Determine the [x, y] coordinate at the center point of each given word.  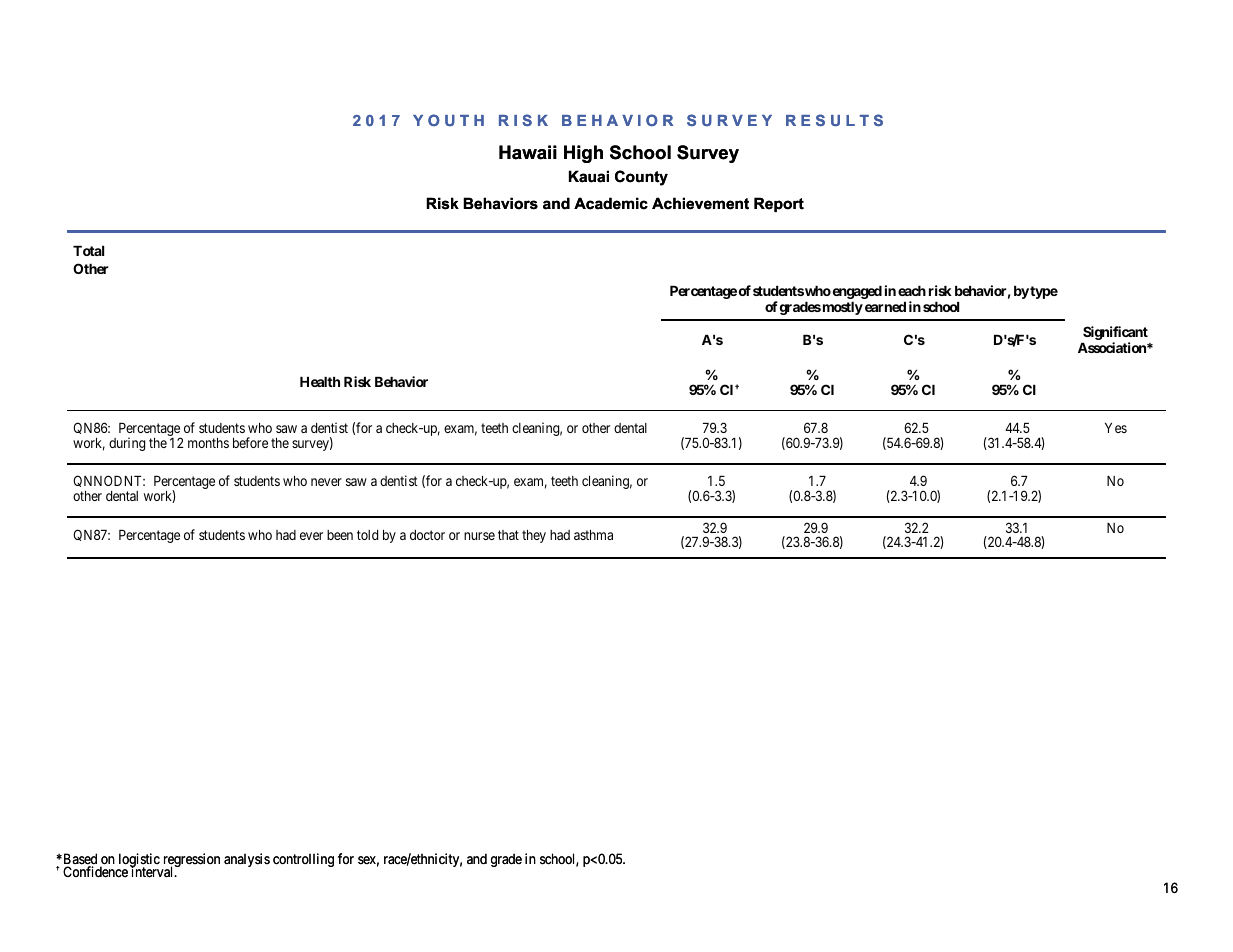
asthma [593, 535]
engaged [857, 292]
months [208, 443]
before [250, 442]
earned [885, 307]
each [912, 291]
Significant [1115, 334]
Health [320, 382]
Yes [1116, 428]
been [340, 535]
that [508, 535]
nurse [479, 536]
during [127, 444]
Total [88, 251]
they [534, 536]
